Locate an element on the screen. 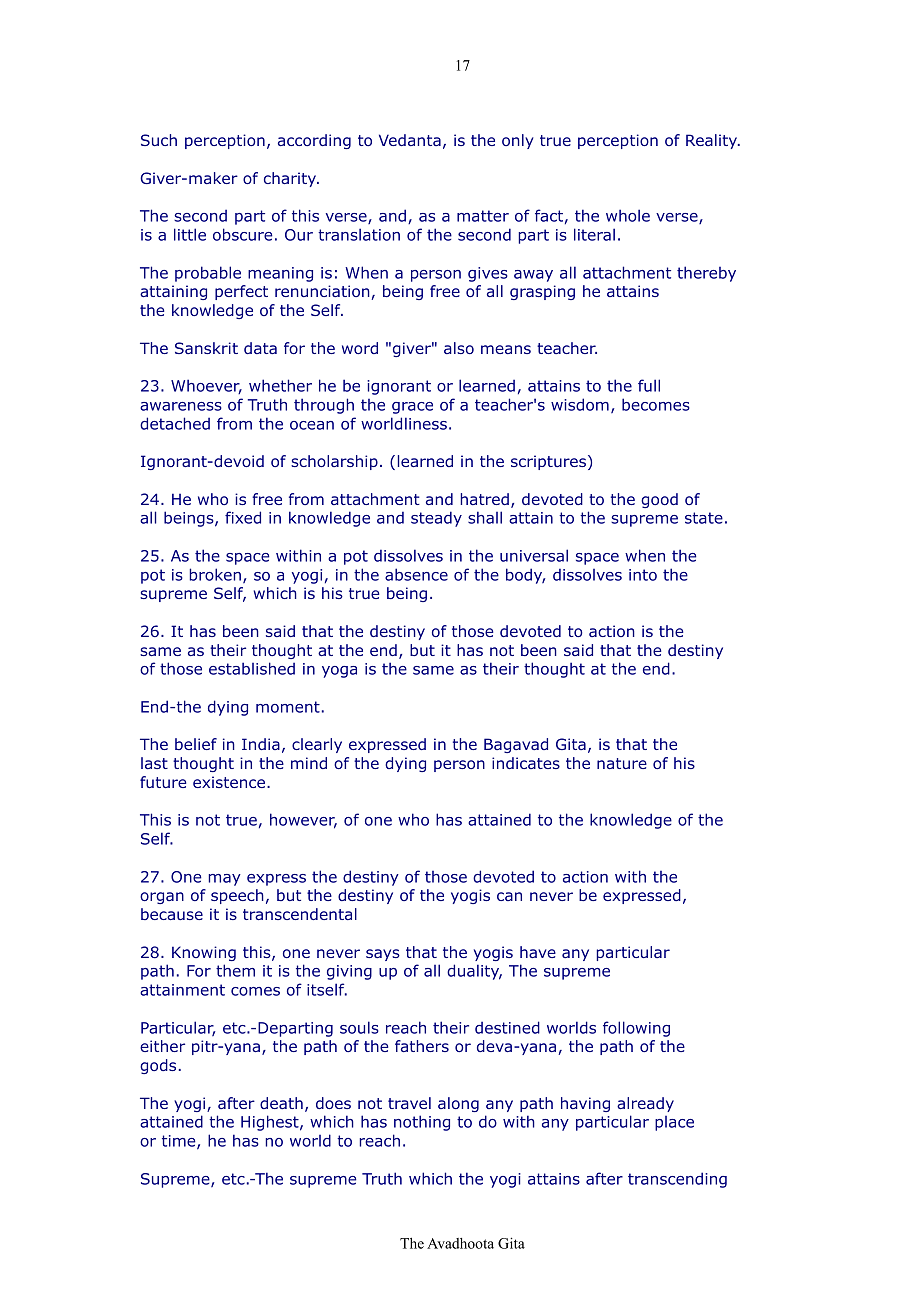 Image resolution: width=924 pixels, height=1308 pixels. full is located at coordinates (649, 385).
